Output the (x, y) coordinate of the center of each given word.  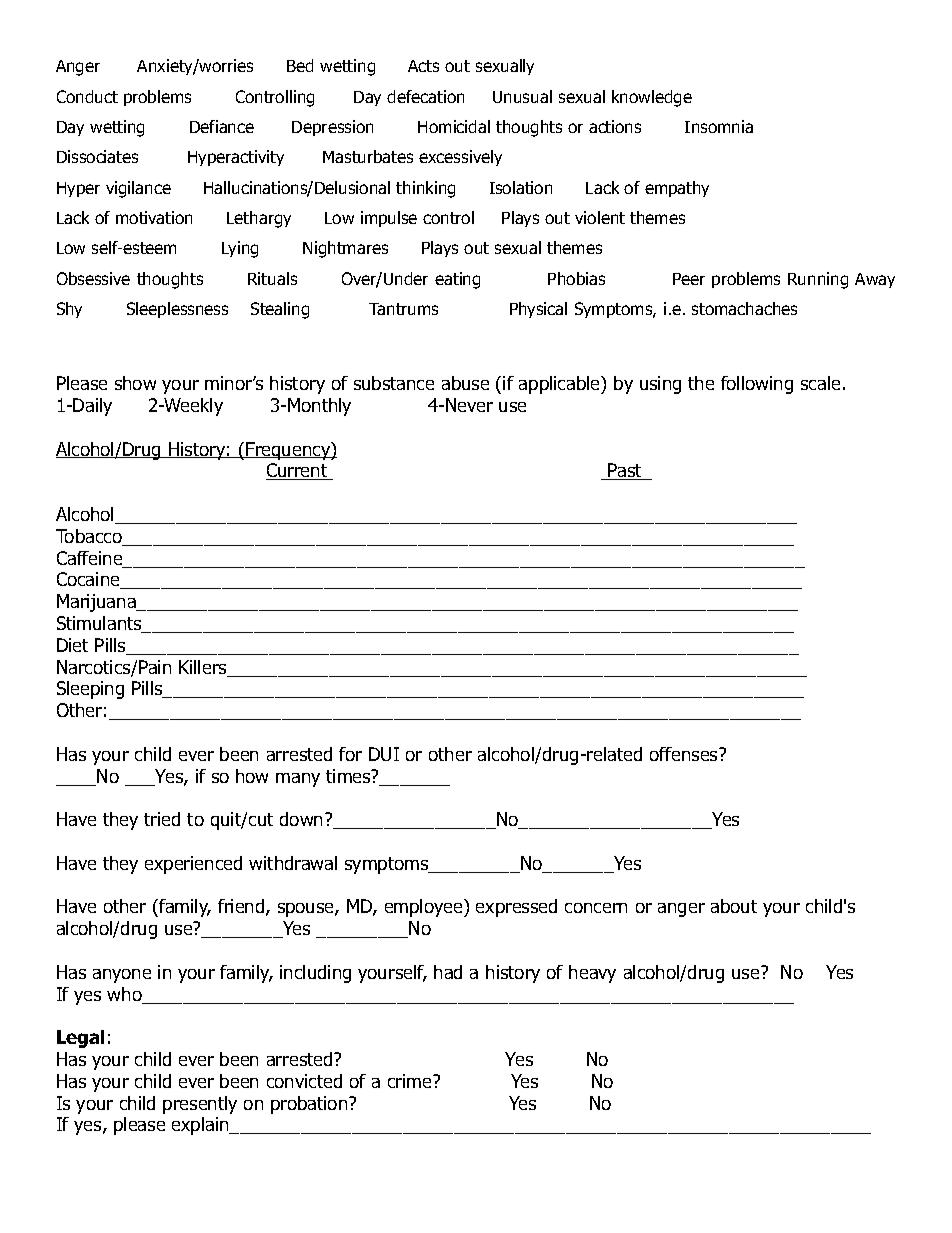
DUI (384, 754)
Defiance (222, 126)
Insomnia (719, 126)
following (757, 385)
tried (162, 819)
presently (200, 1105)
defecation (425, 96)
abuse (465, 383)
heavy (592, 974)
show (135, 383)
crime (411, 1081)
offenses (685, 754)
